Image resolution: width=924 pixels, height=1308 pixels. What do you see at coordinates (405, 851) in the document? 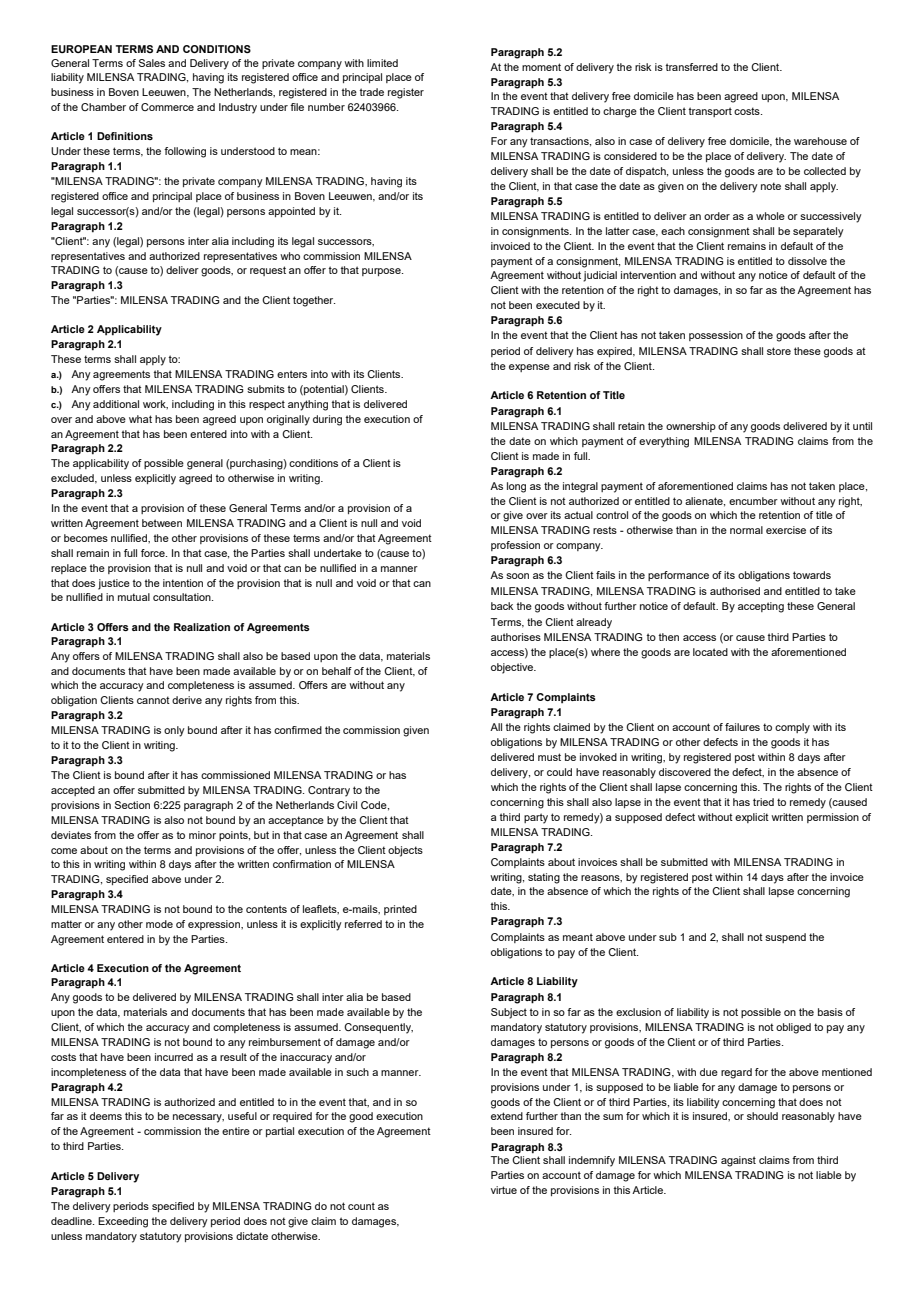
I see `objects` at bounding box center [405, 851].
